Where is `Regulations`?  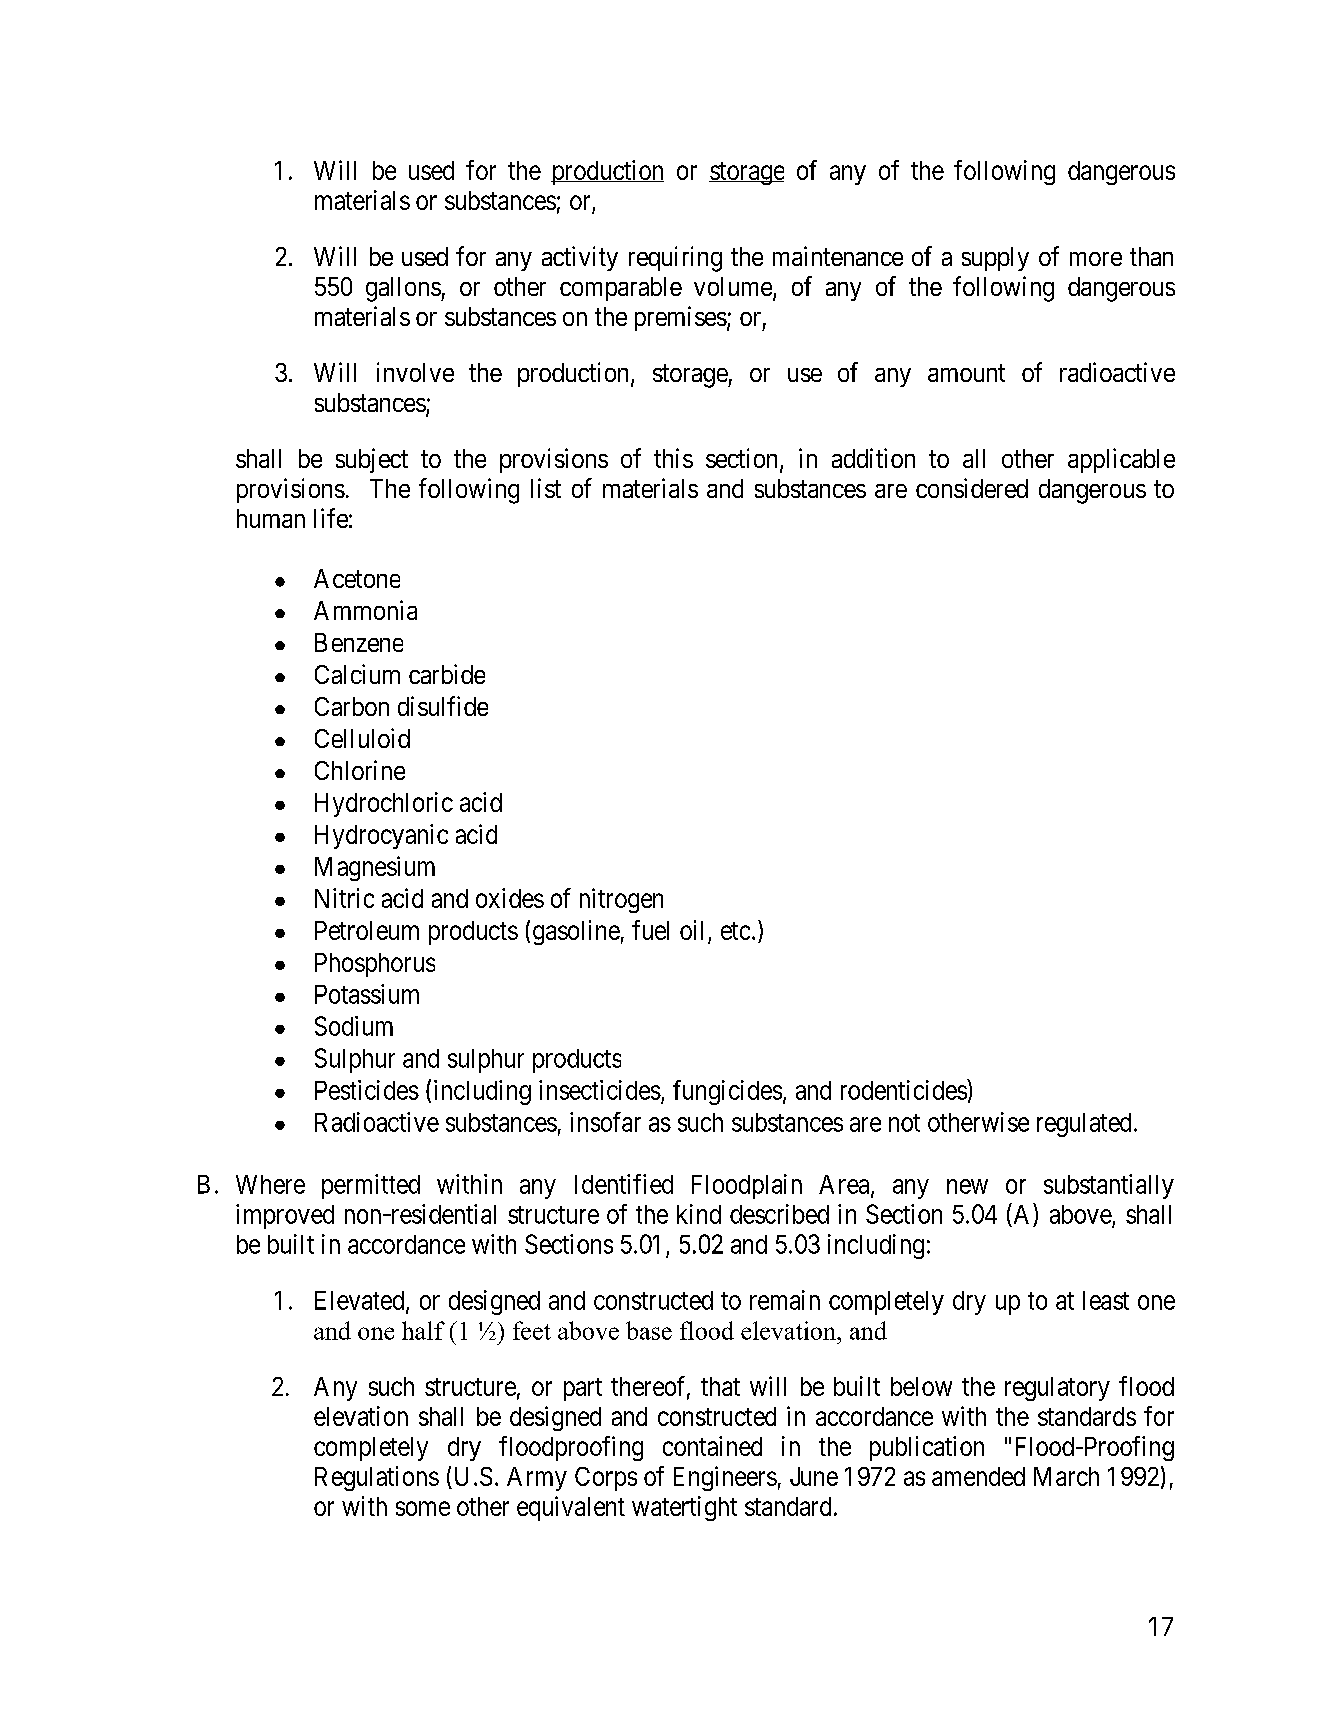 Regulations is located at coordinates (377, 1478).
